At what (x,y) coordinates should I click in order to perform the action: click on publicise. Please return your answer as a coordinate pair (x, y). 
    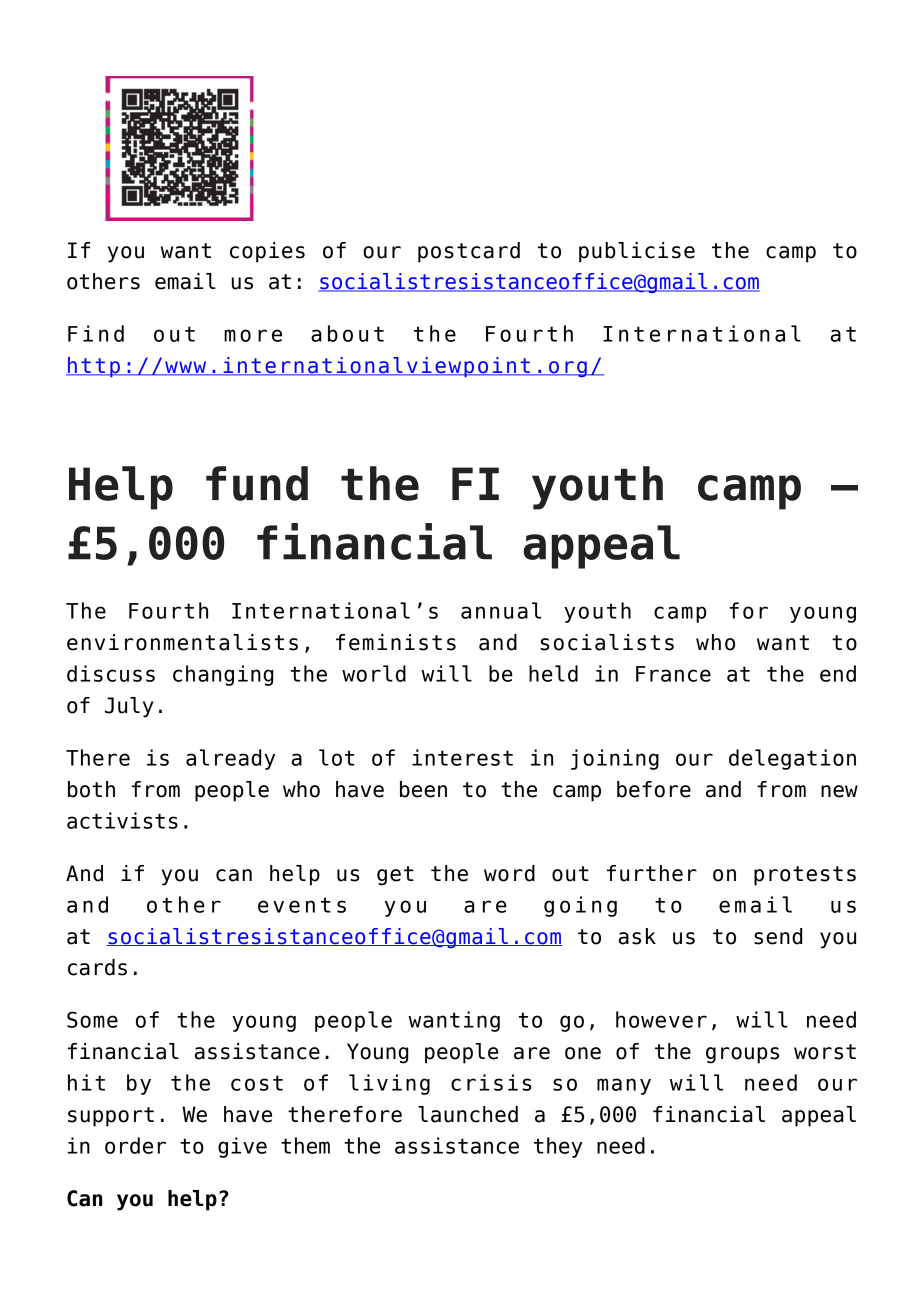
    Looking at the image, I should click on (637, 252).
